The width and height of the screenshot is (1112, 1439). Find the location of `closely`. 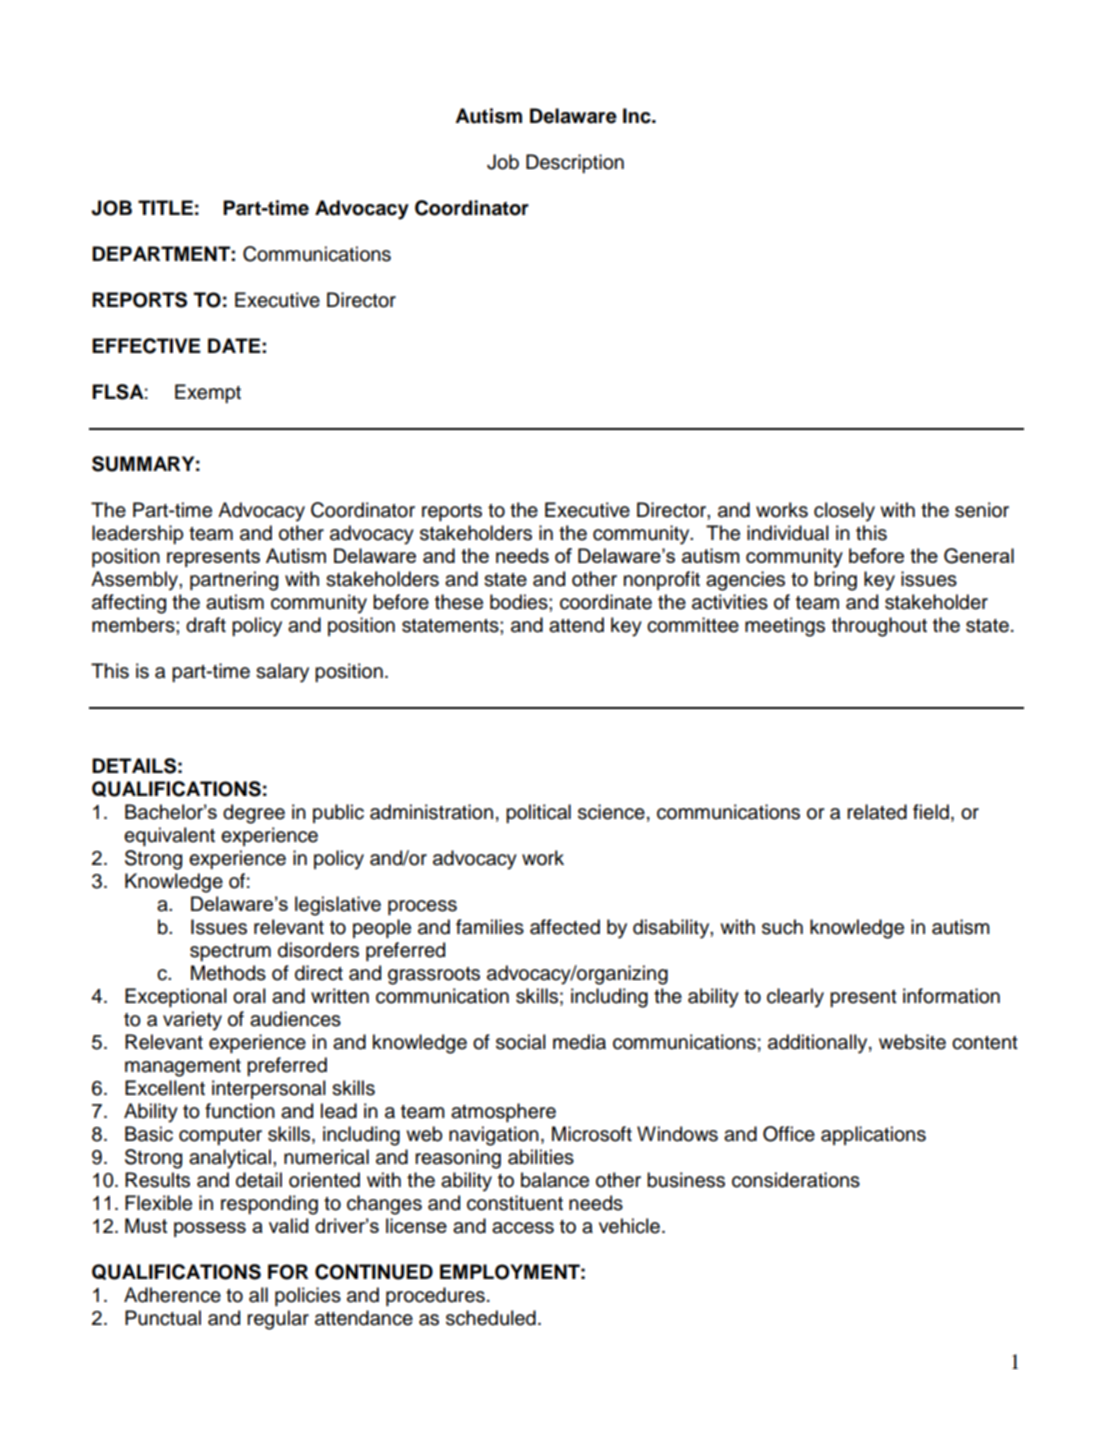

closely is located at coordinates (844, 512).
